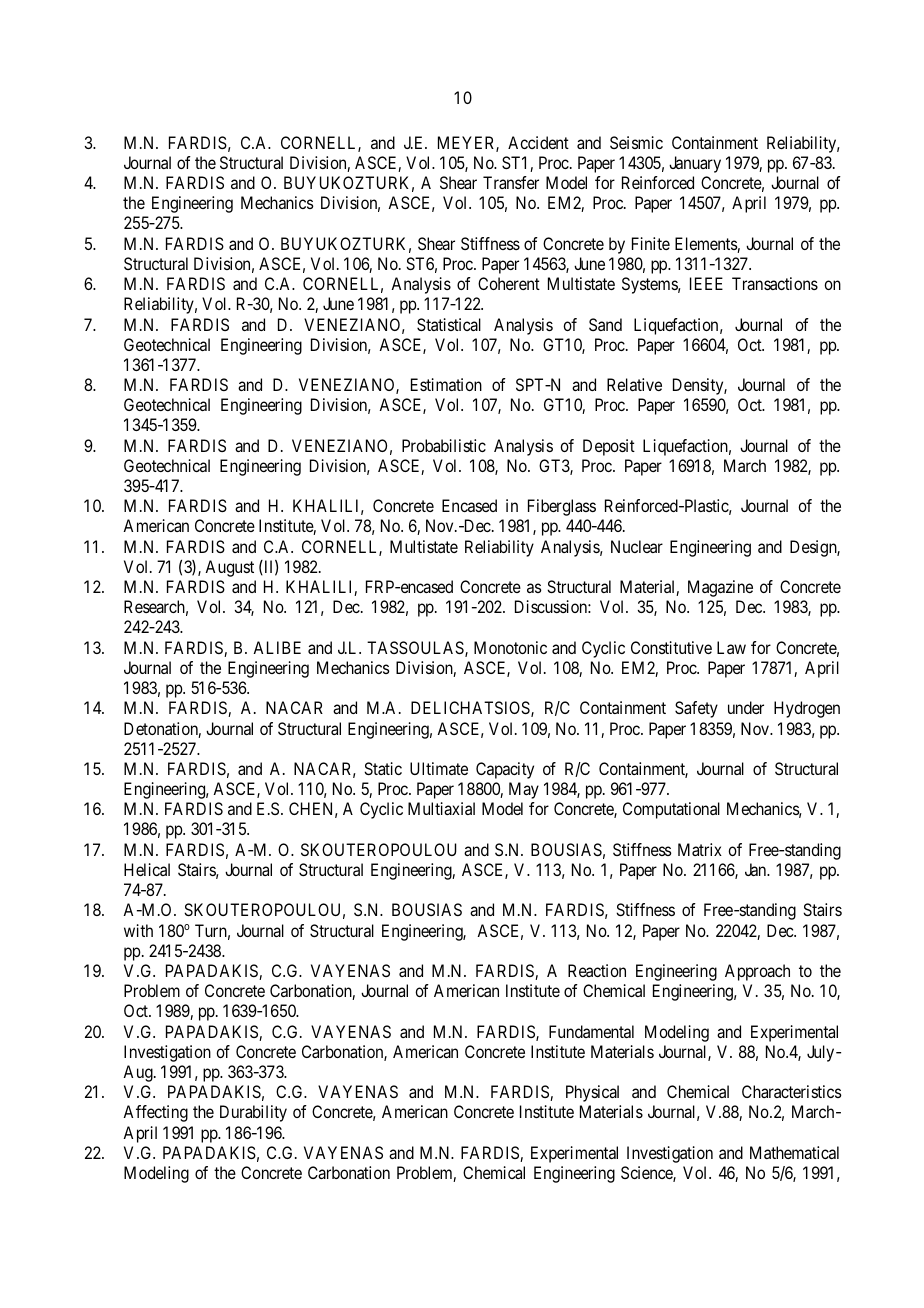  What do you see at coordinates (511, 182) in the screenshot?
I see `Transfer` at bounding box center [511, 182].
